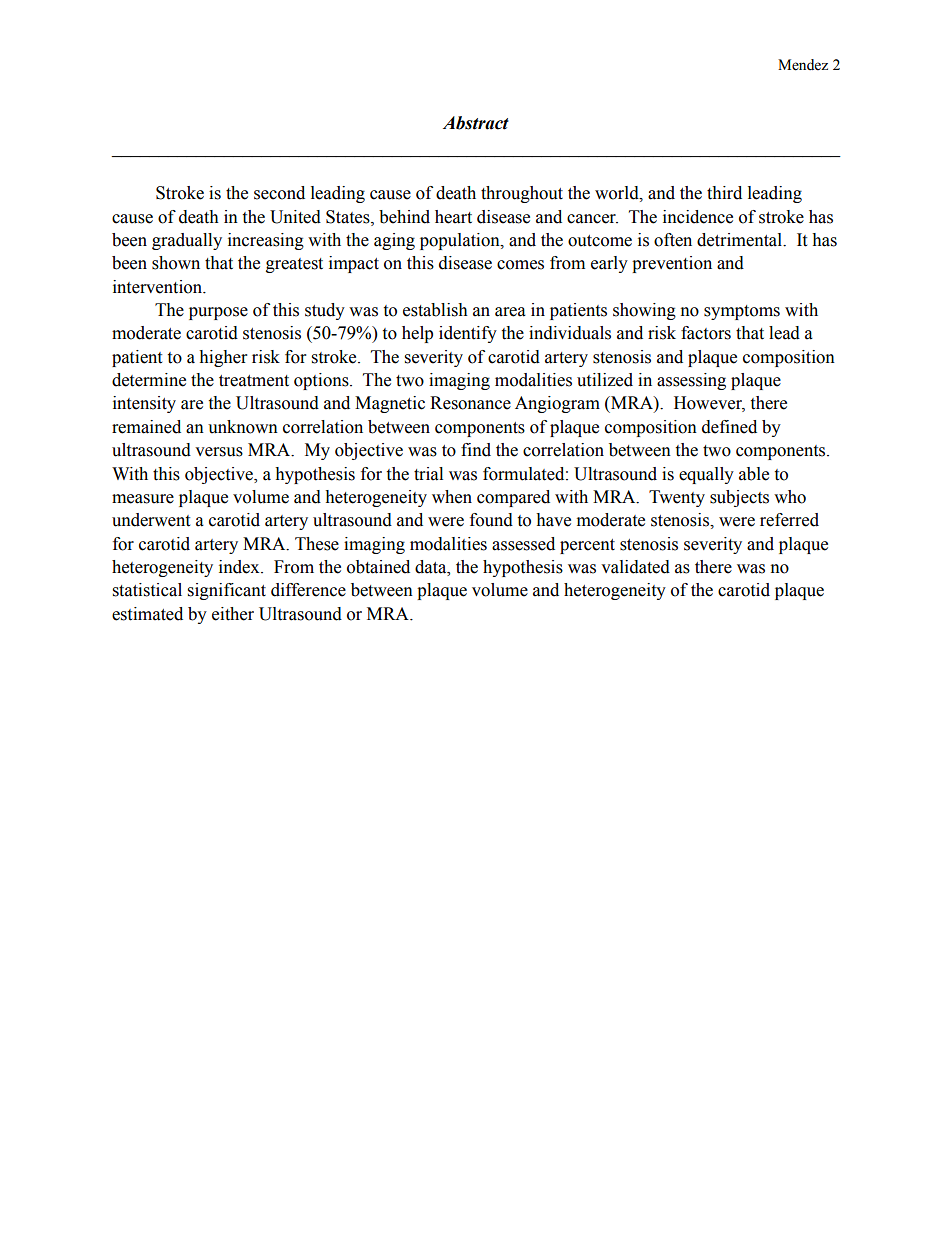 The width and height of the screenshot is (952, 1233). What do you see at coordinates (476, 123) in the screenshot?
I see `Abstract` at bounding box center [476, 123].
